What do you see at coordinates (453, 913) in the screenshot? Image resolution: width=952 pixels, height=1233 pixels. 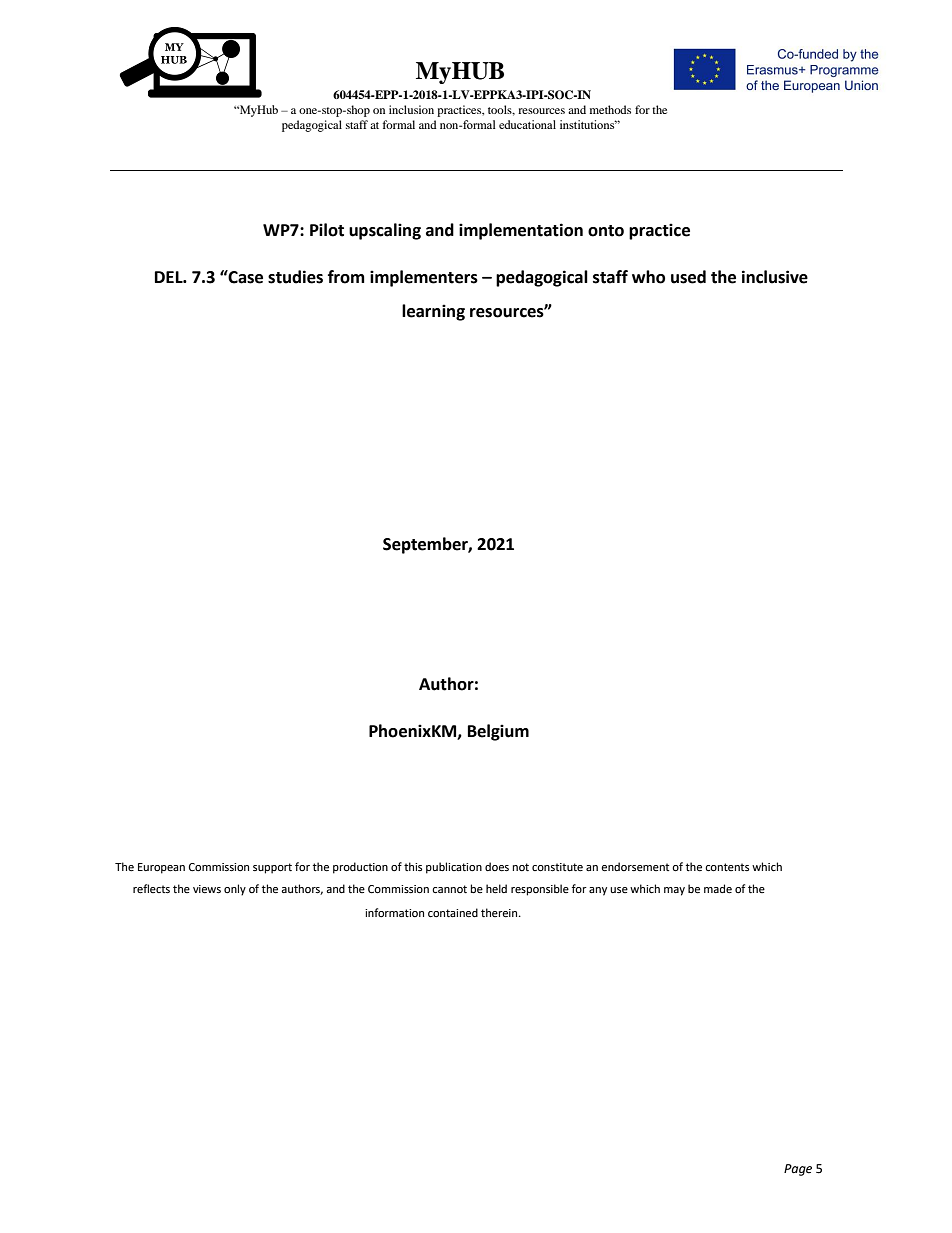 I see `contained` at bounding box center [453, 913].
